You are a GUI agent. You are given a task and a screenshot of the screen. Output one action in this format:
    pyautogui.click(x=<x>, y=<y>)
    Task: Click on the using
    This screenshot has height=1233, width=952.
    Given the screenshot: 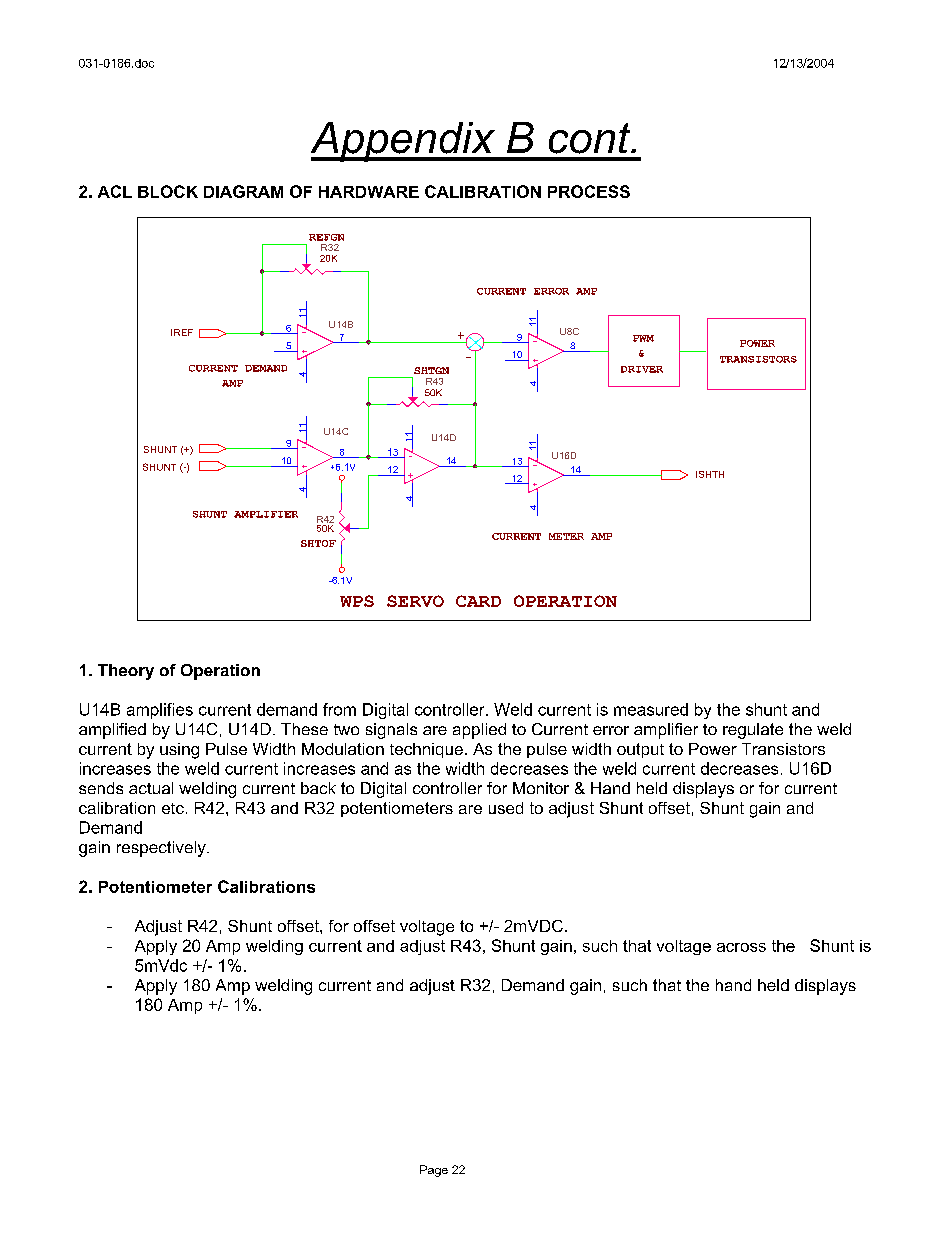 What is the action you would take?
    pyautogui.click(x=179, y=751)
